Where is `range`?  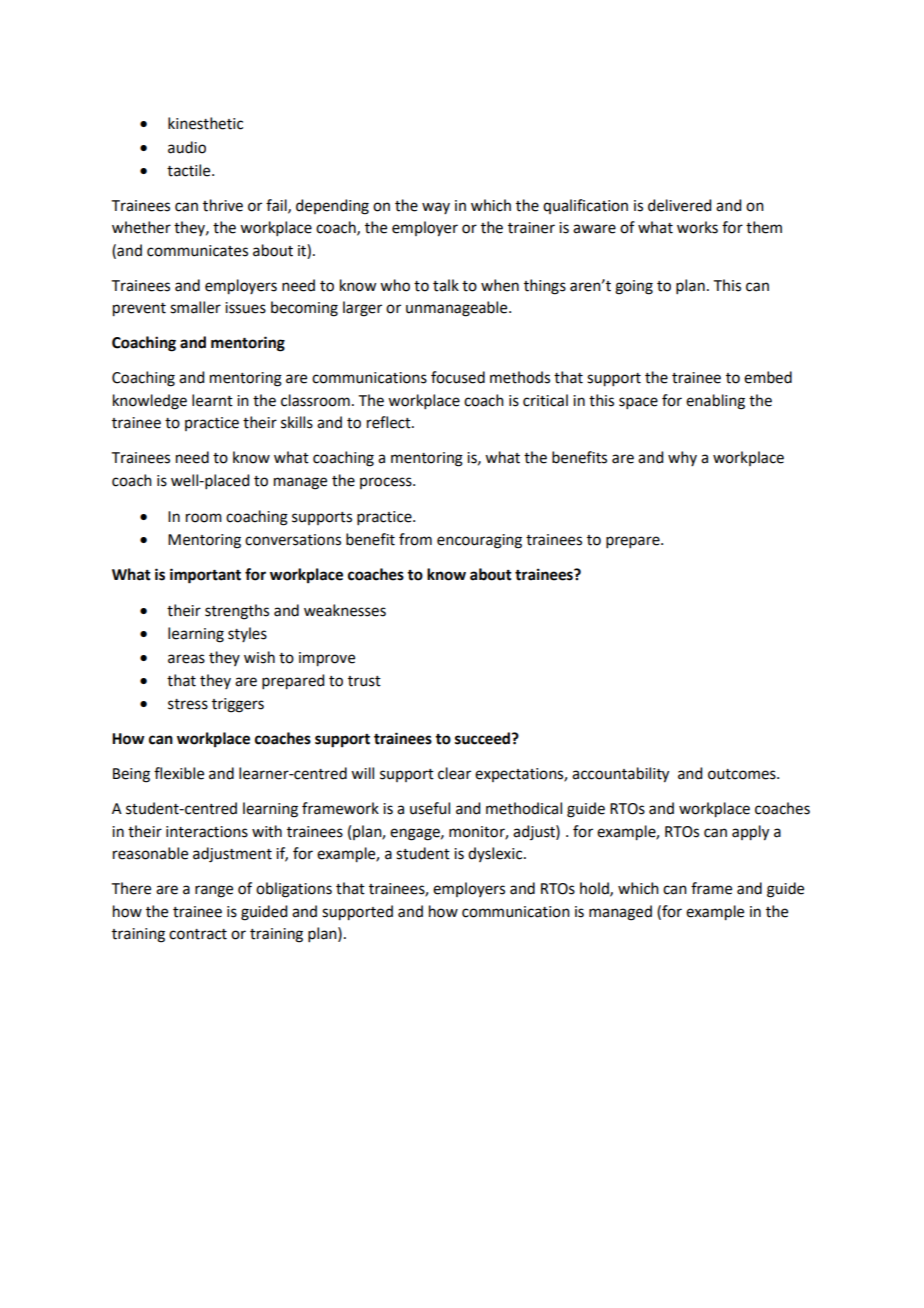 range is located at coordinates (214, 891).
